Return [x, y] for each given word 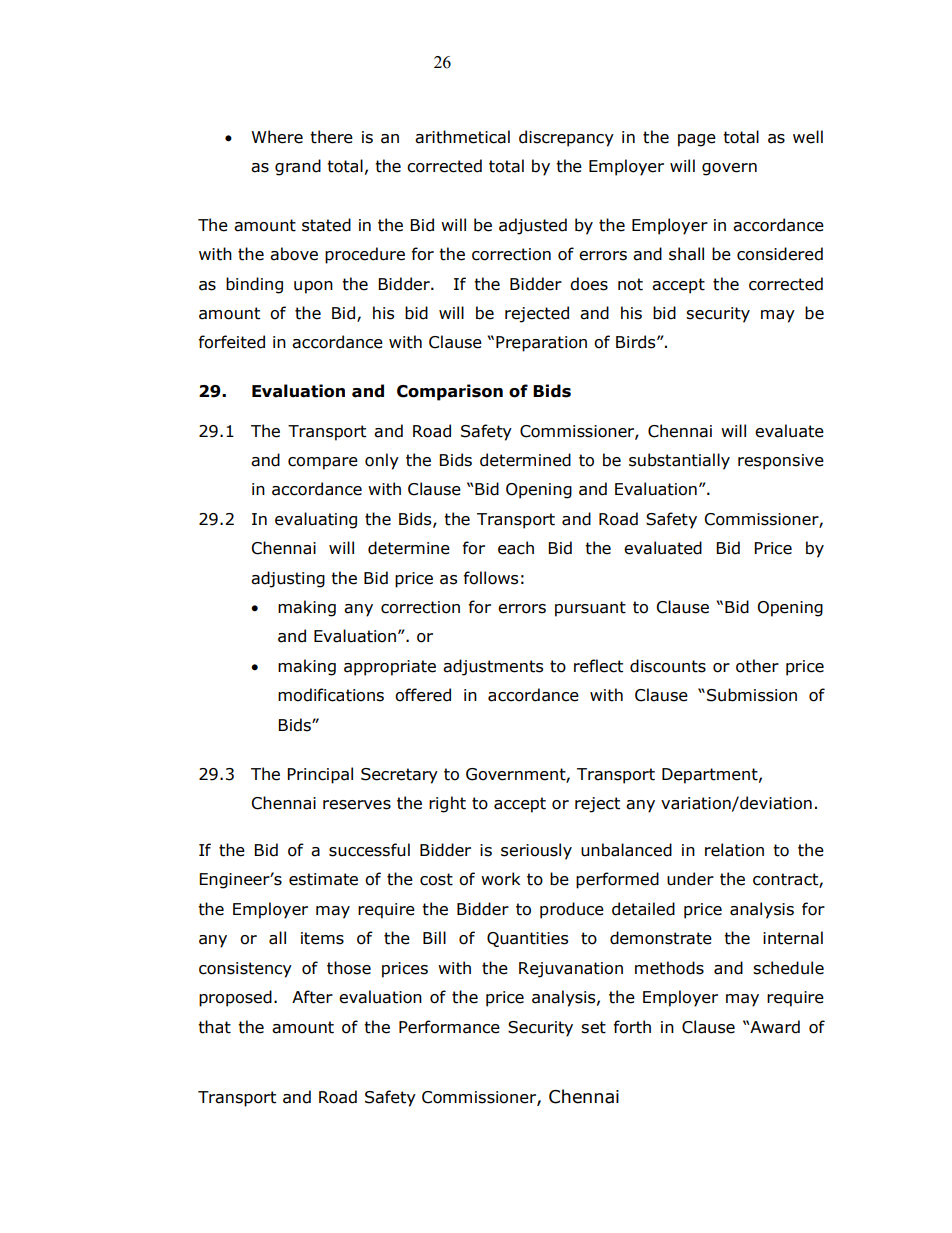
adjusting [288, 579]
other [757, 666]
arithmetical [462, 137]
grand [298, 167]
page [697, 140]
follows [490, 578]
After [312, 997]
